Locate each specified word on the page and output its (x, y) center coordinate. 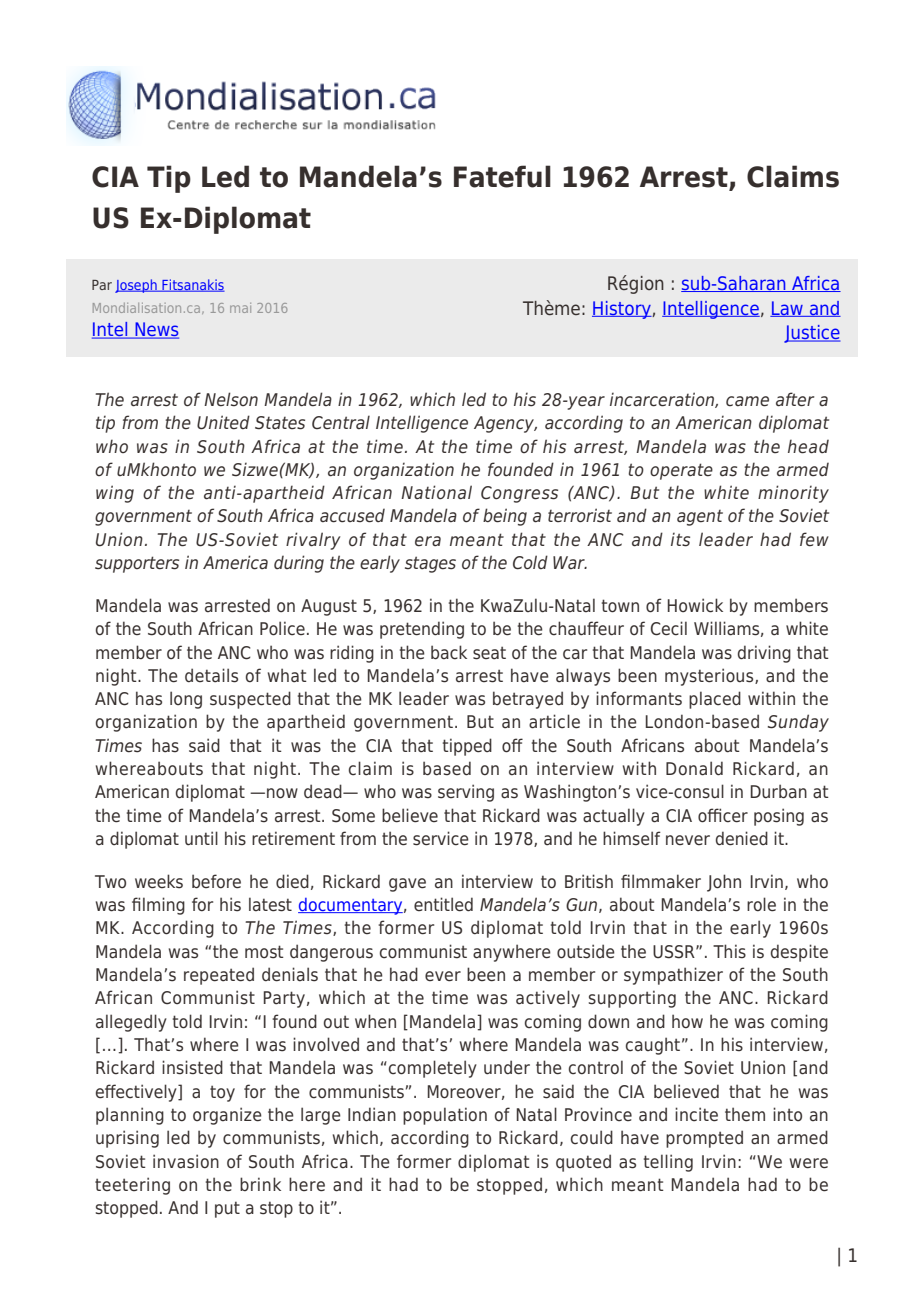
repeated (219, 976)
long (186, 700)
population (445, 1116)
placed (715, 700)
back (449, 652)
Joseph (137, 286)
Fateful (502, 176)
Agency (505, 424)
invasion (186, 1161)
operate (681, 471)
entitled (443, 904)
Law (787, 309)
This (729, 951)
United (223, 422)
